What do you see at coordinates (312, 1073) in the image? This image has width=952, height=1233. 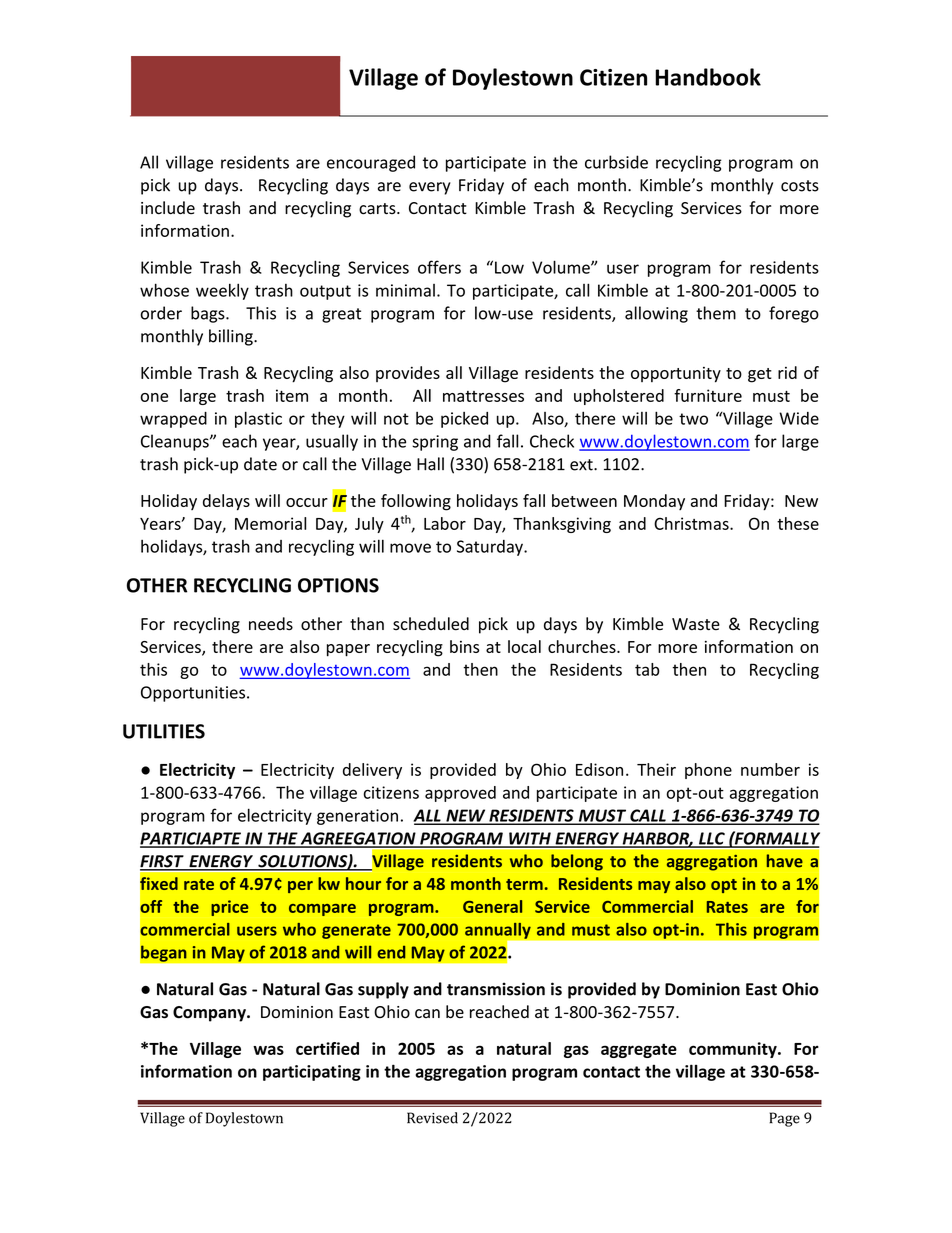 I see `participating` at bounding box center [312, 1073].
